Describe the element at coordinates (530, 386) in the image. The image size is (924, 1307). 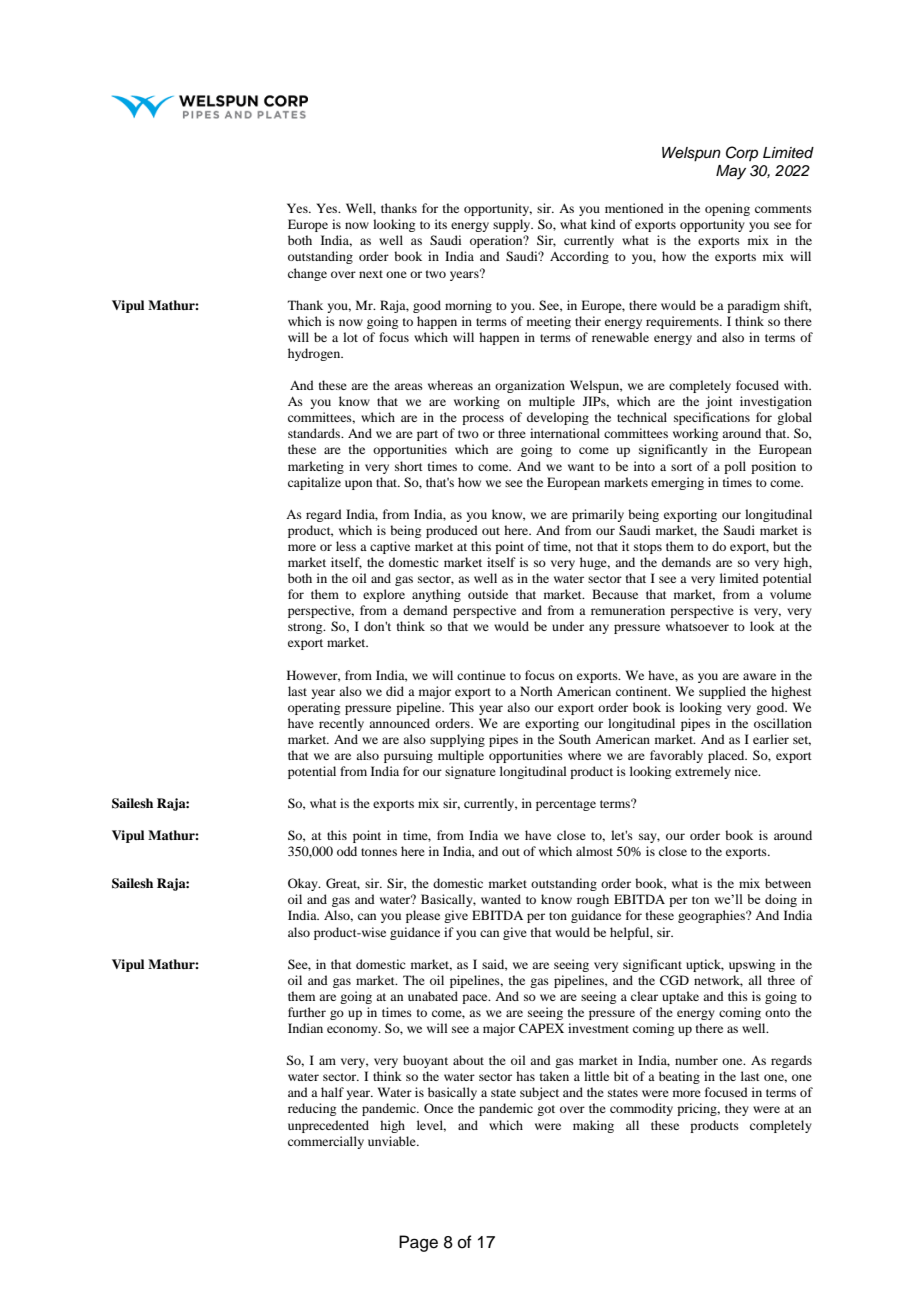
I see `organization` at that location.
